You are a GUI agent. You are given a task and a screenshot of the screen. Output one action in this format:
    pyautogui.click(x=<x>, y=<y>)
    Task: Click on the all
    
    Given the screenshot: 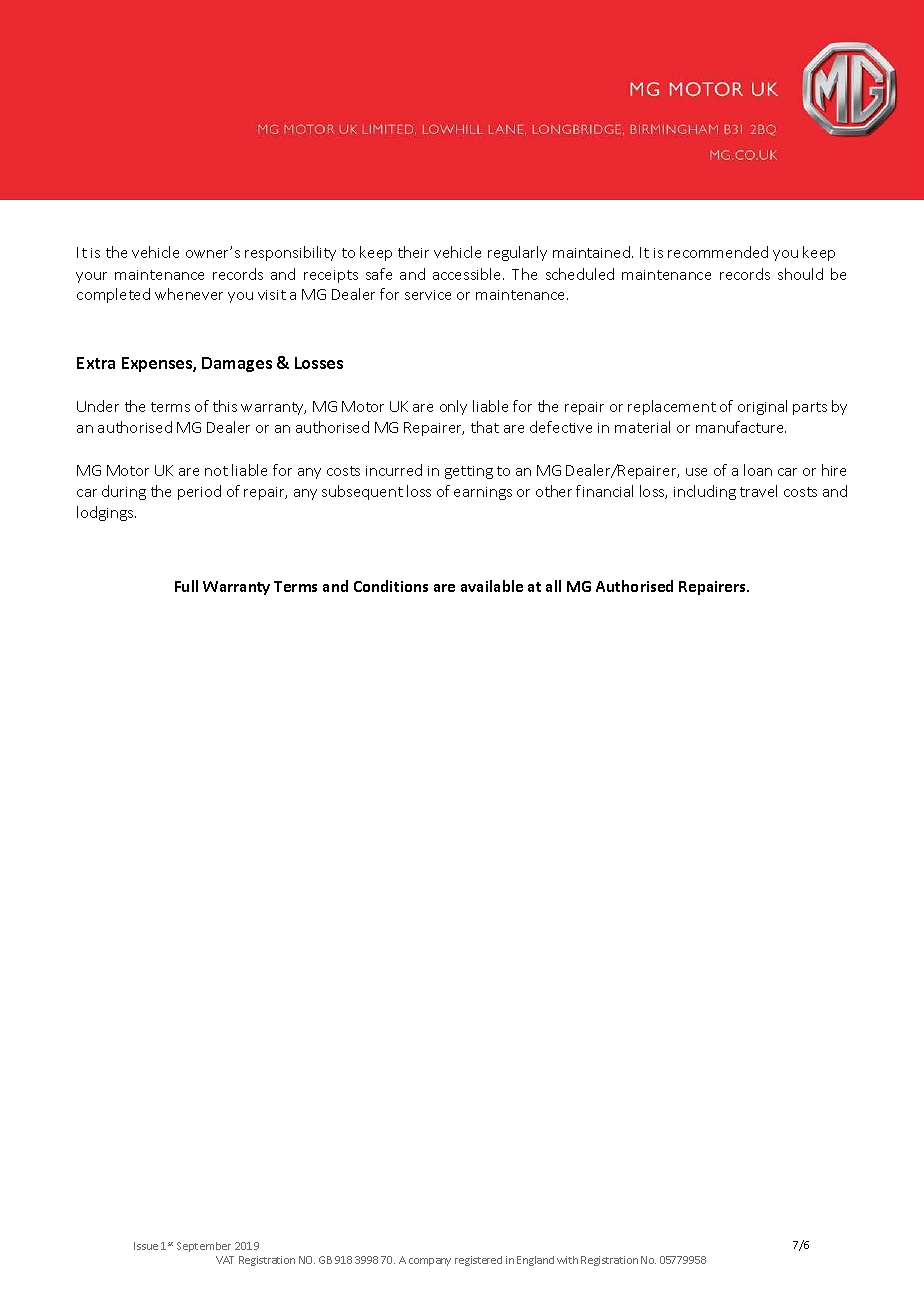 What is the action you would take?
    pyautogui.click(x=553, y=586)
